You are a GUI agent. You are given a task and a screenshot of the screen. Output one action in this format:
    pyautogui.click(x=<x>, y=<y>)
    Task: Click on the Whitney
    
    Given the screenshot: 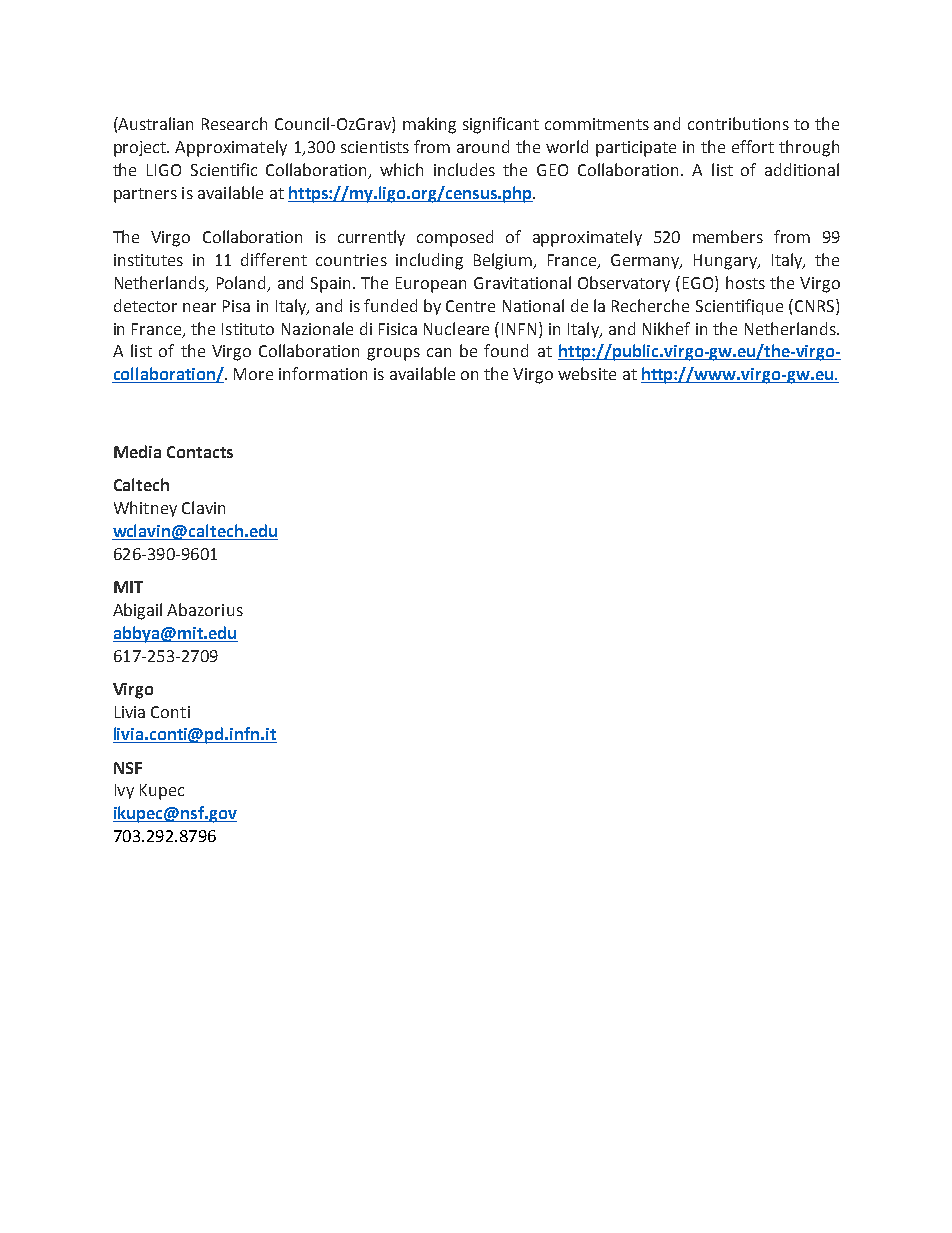 What is the action you would take?
    pyautogui.click(x=145, y=509)
